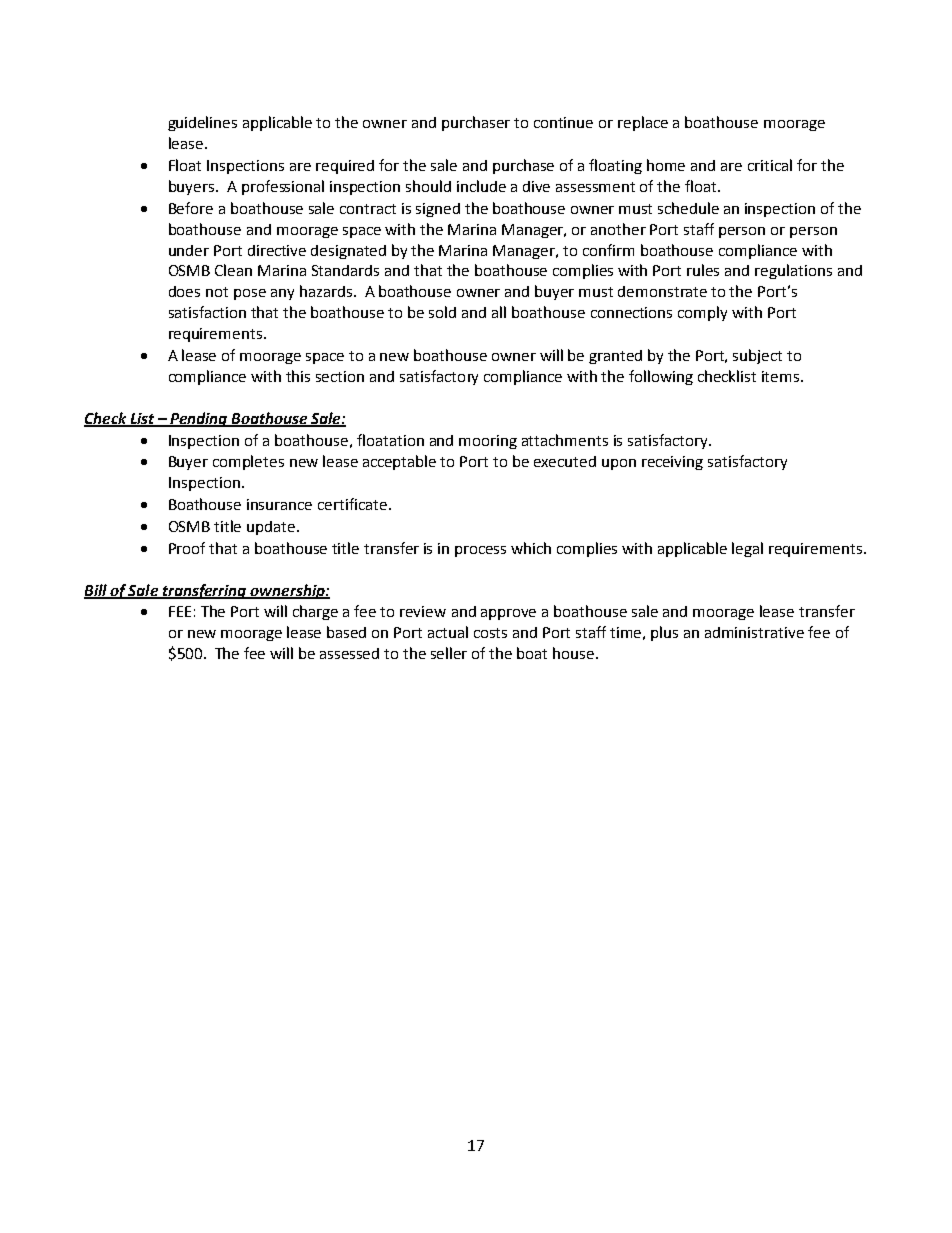 Image resolution: width=952 pixels, height=1233 pixels. I want to click on section, so click(340, 376).
